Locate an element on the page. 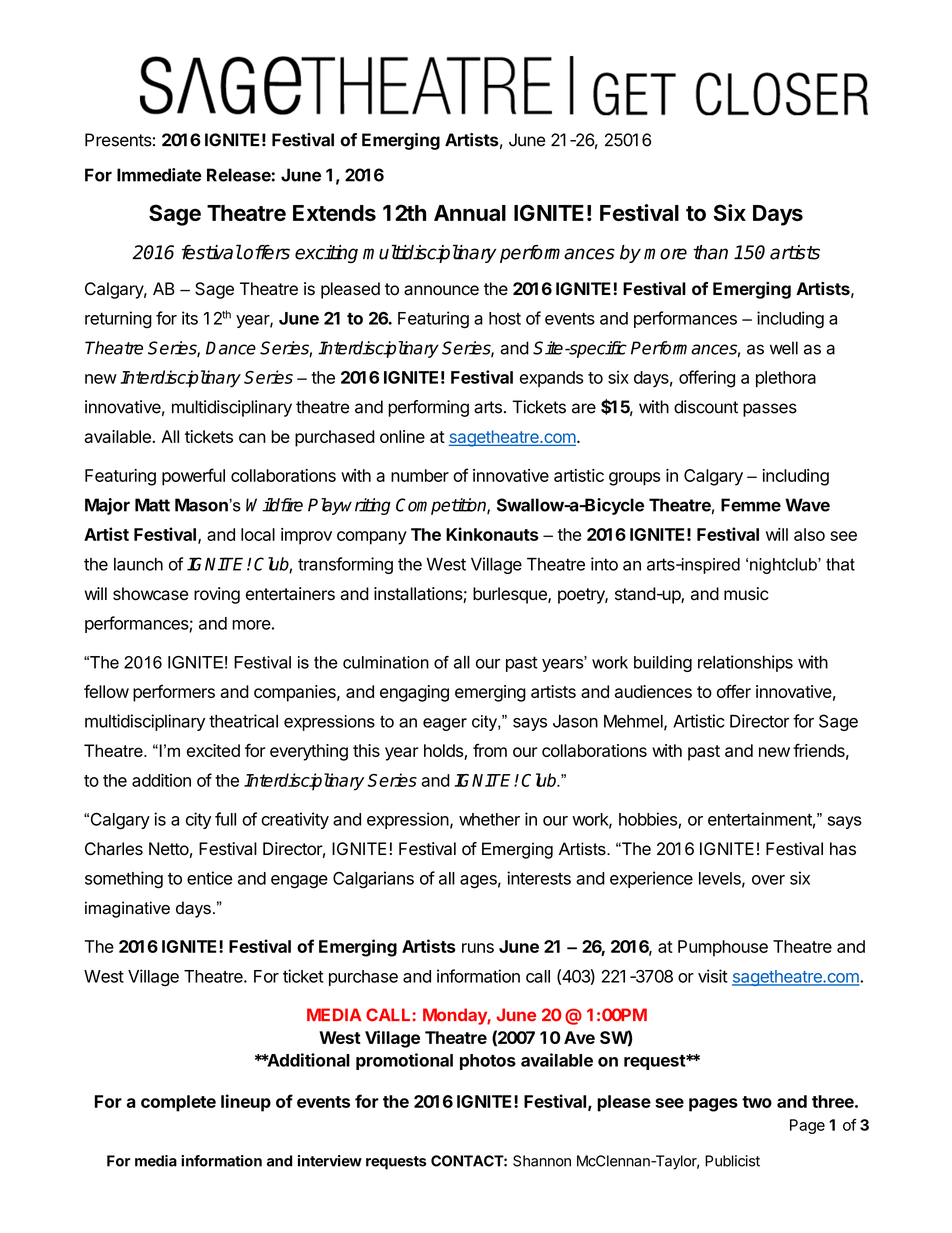 The height and width of the document is (1233, 952). Shannon is located at coordinates (542, 1161).
